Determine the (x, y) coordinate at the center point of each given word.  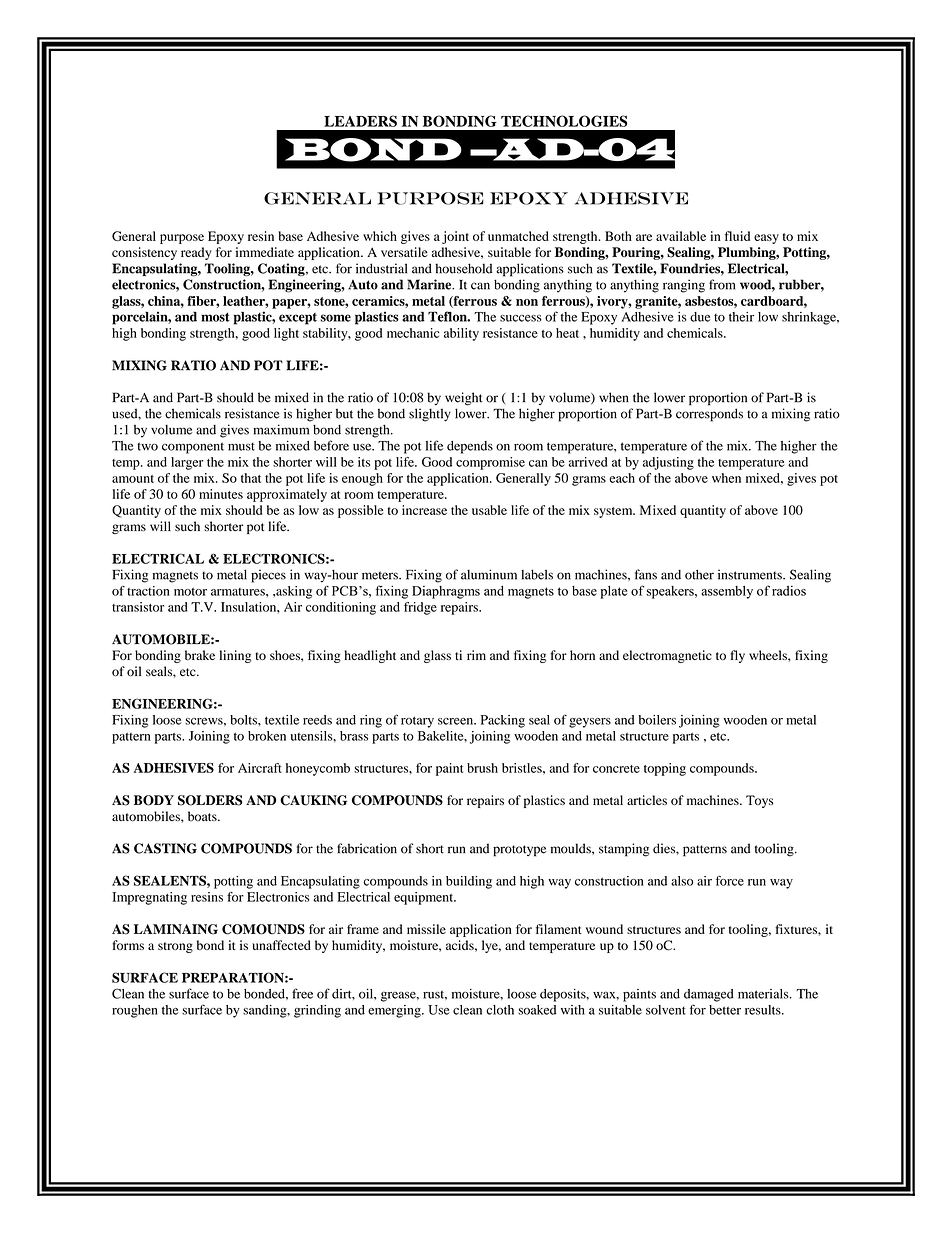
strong (175, 947)
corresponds (709, 415)
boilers (657, 720)
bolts (244, 720)
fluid (737, 236)
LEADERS (360, 121)
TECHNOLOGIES (564, 121)
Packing (503, 721)
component (193, 448)
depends (470, 447)
